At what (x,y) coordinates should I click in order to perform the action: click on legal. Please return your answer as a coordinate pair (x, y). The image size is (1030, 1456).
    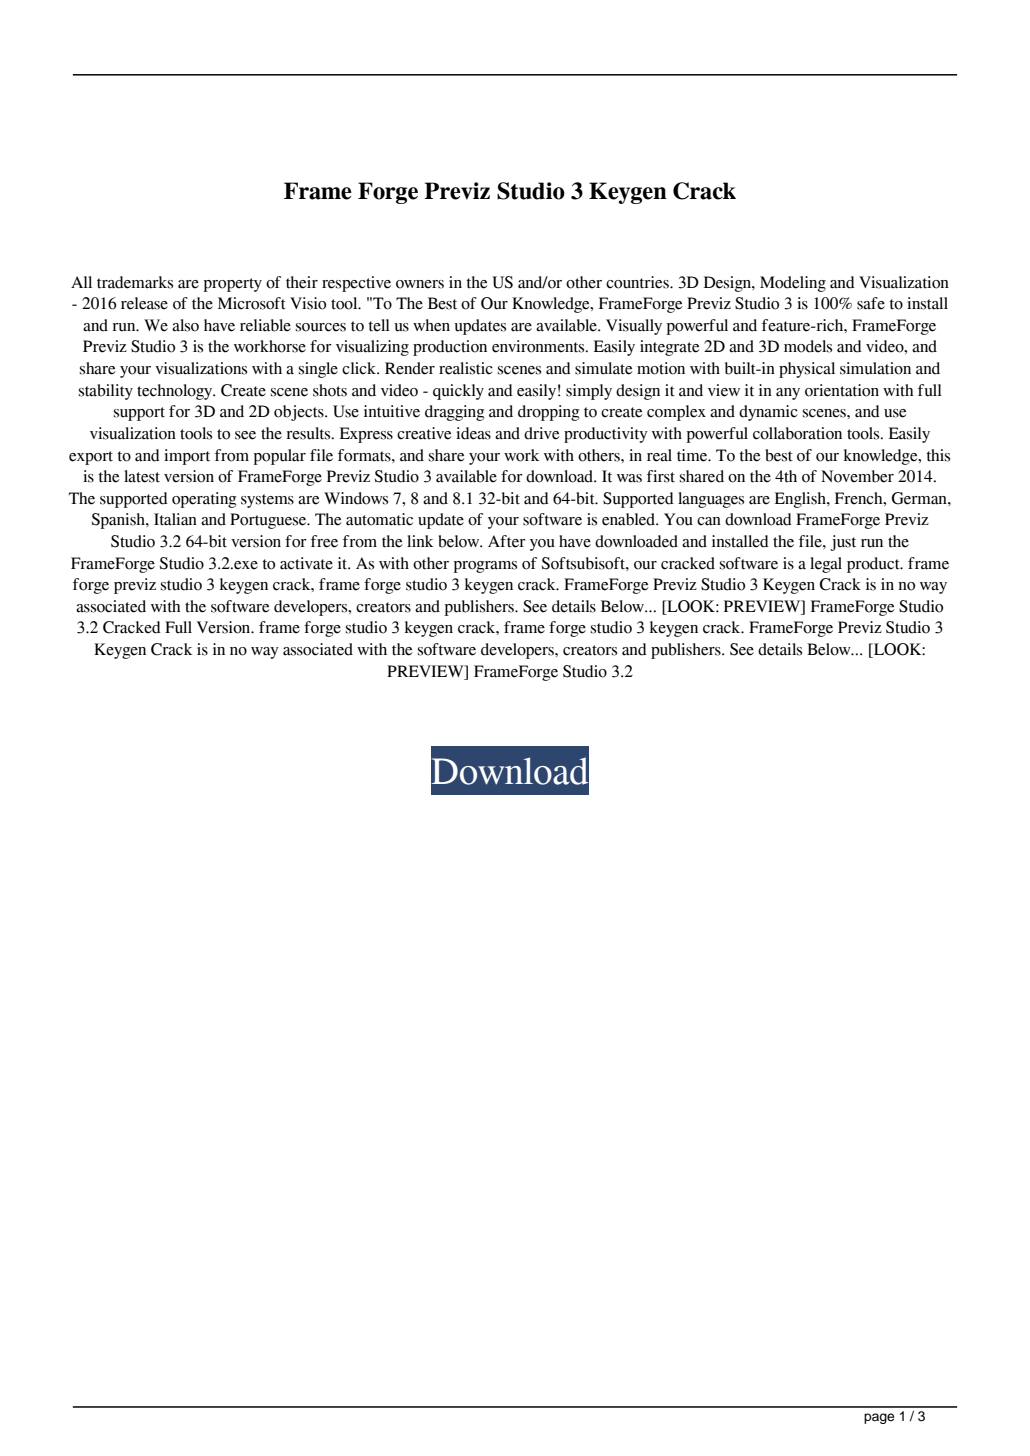
    Looking at the image, I should click on (826, 565).
